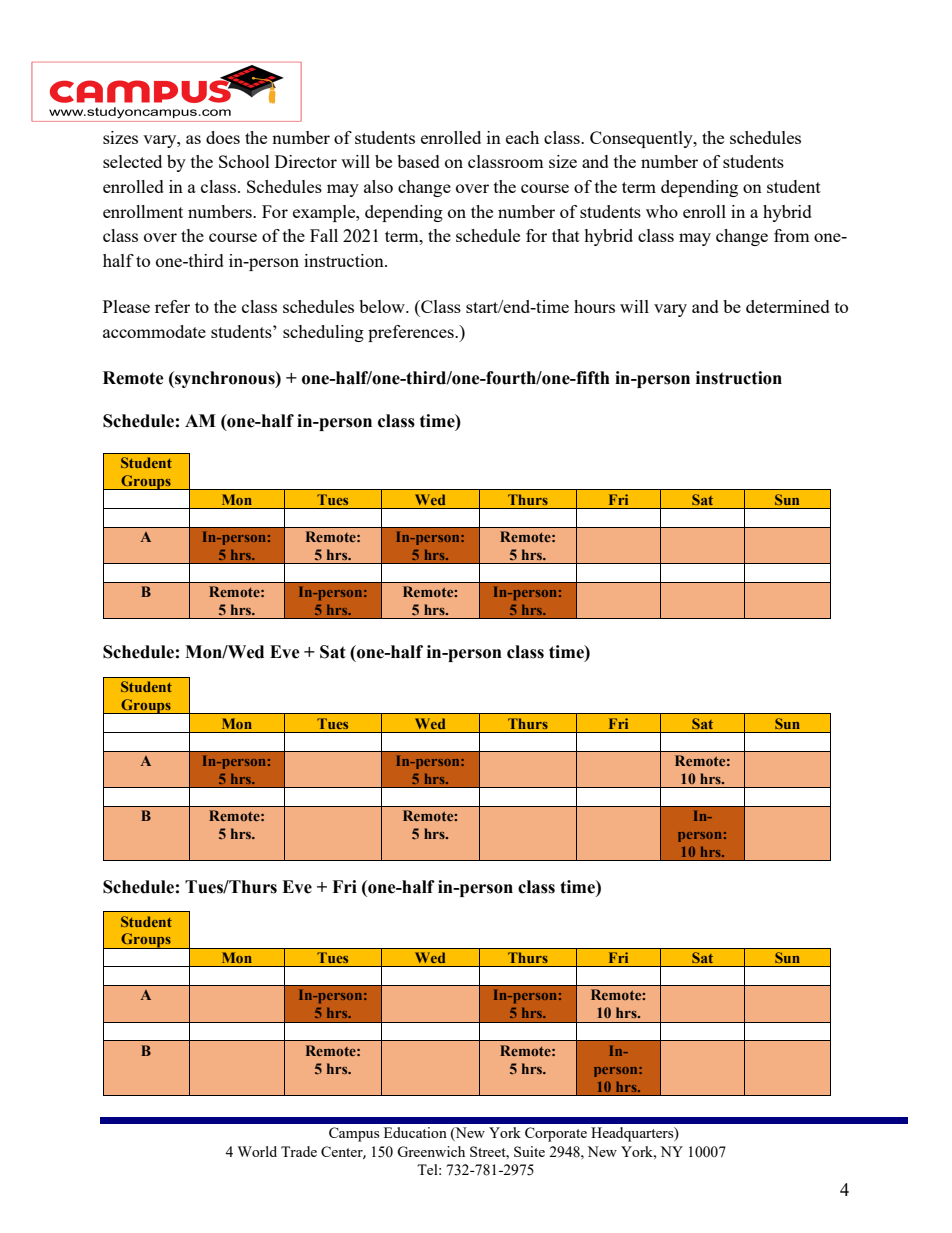  What do you see at coordinates (662, 211) in the screenshot?
I see `who` at bounding box center [662, 211].
